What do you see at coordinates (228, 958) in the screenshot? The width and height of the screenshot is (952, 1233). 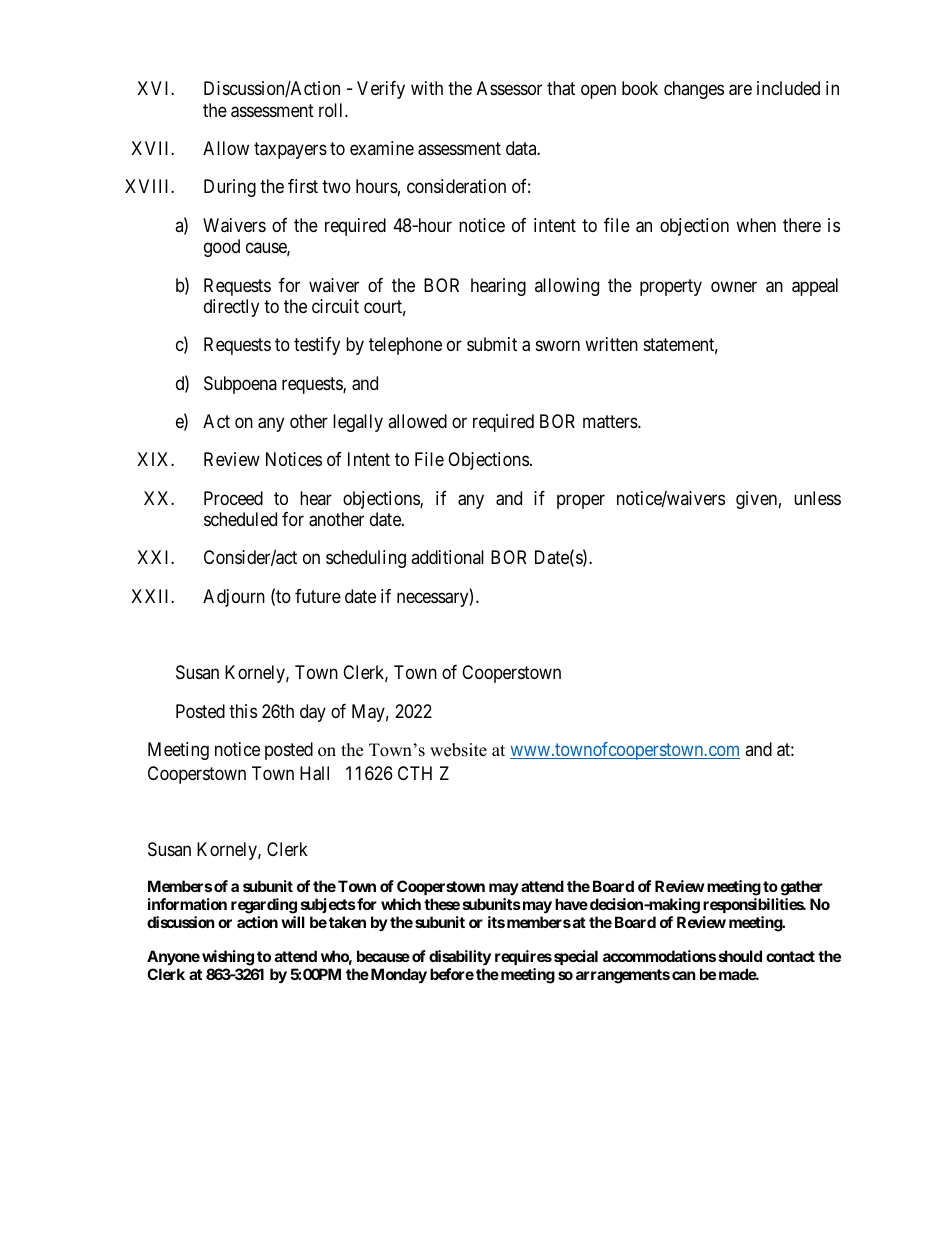 I see `wishing` at bounding box center [228, 958].
